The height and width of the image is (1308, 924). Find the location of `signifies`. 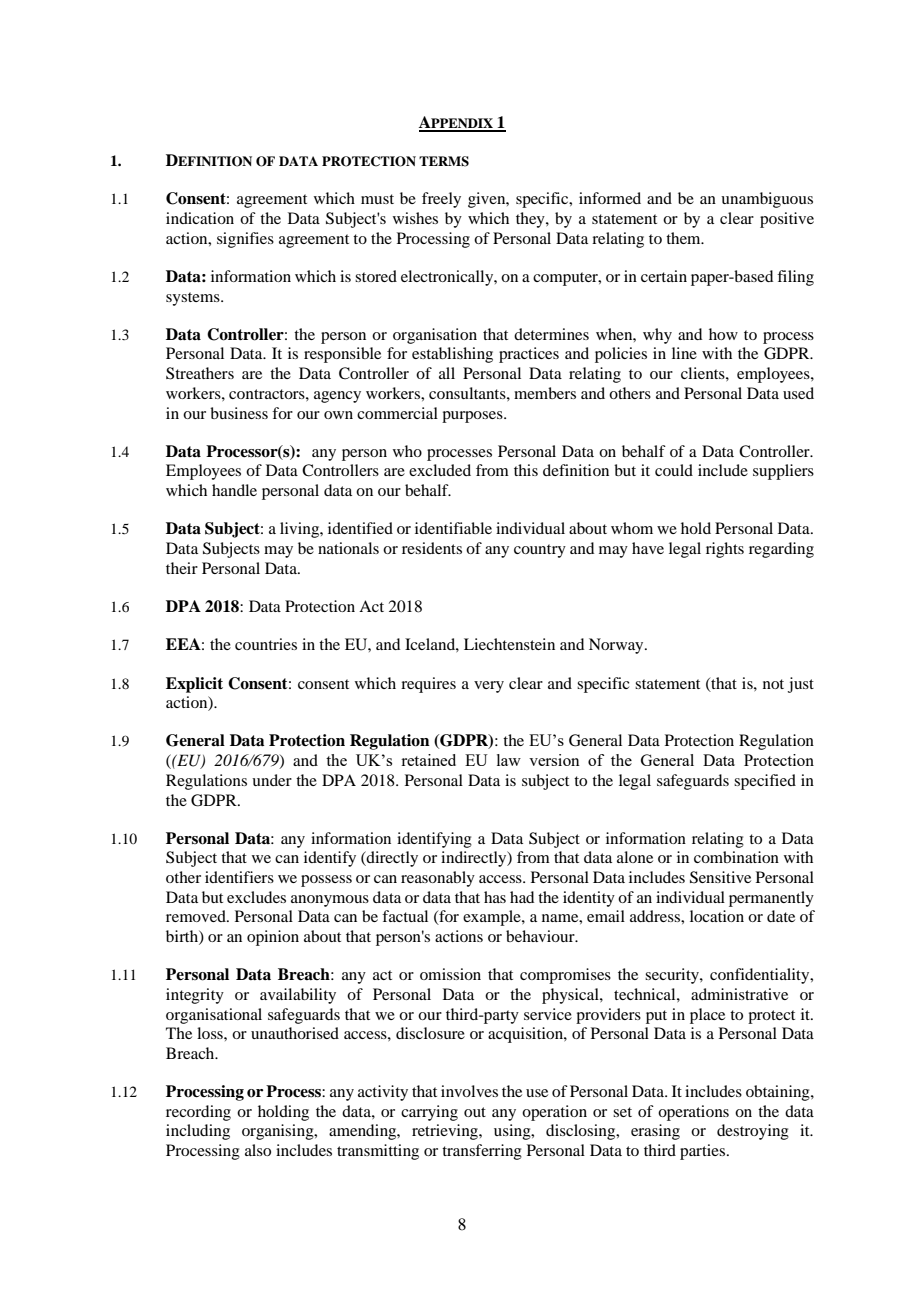

signifies is located at coordinates (245, 240).
